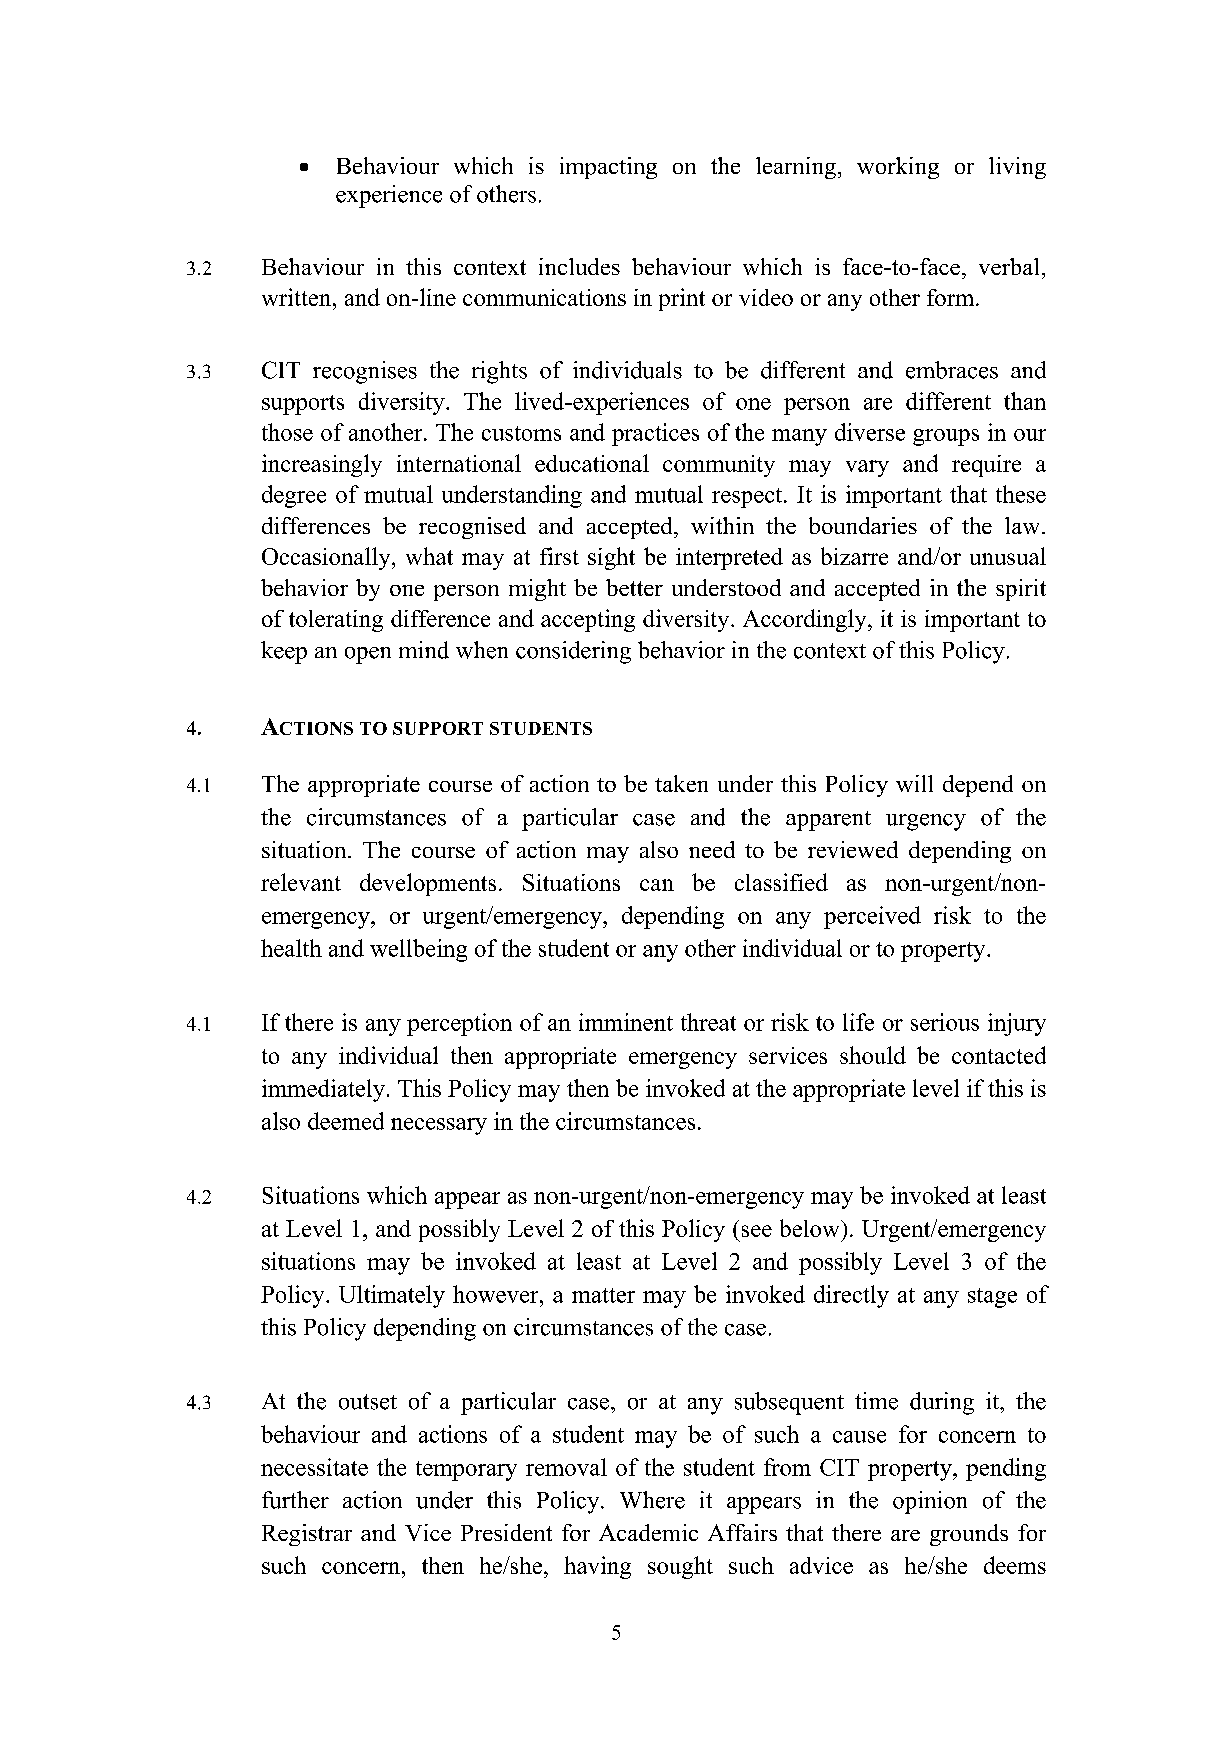  I want to click on imminent, so click(626, 1022).
